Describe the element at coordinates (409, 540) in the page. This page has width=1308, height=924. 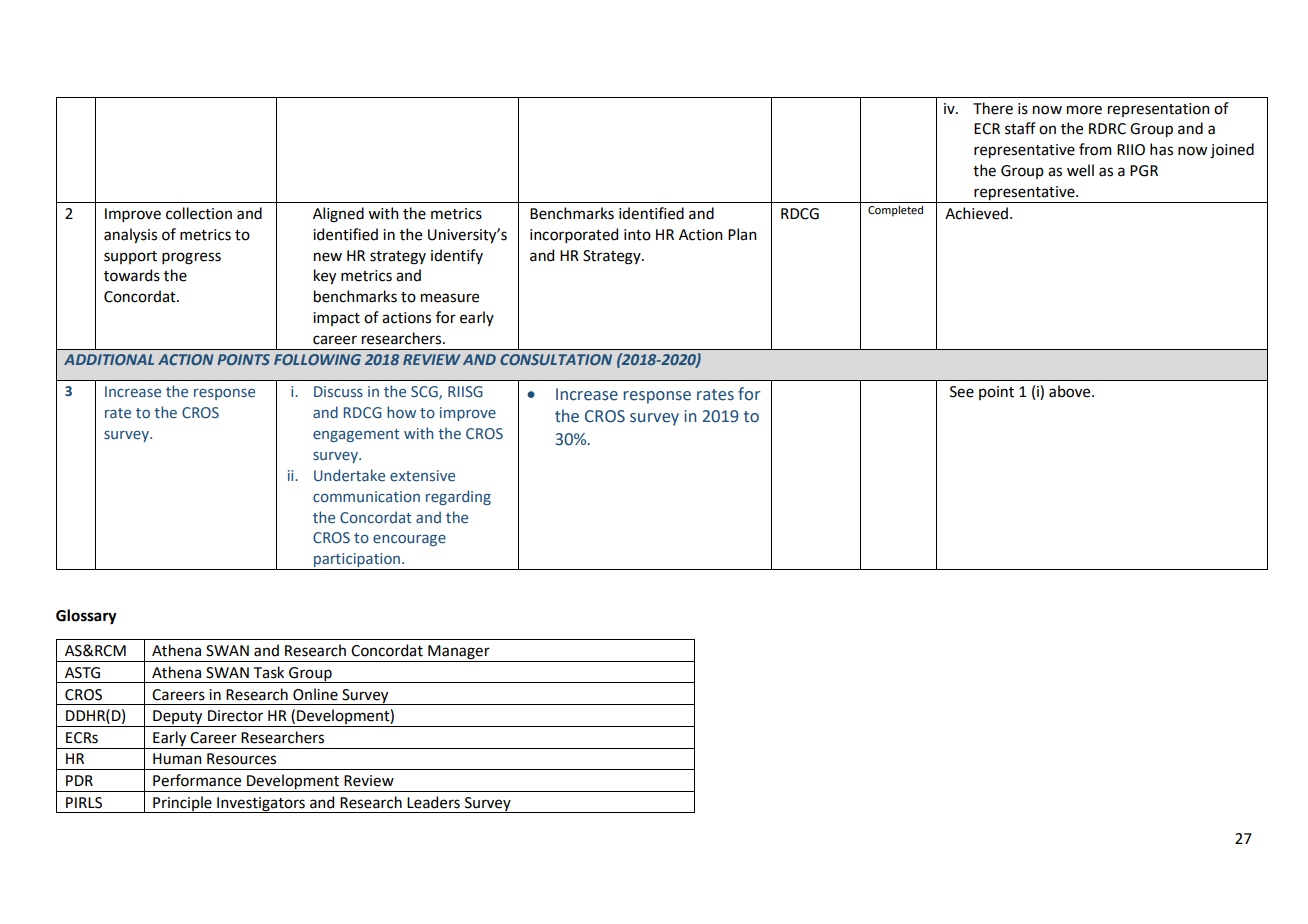
I see `encourage` at that location.
